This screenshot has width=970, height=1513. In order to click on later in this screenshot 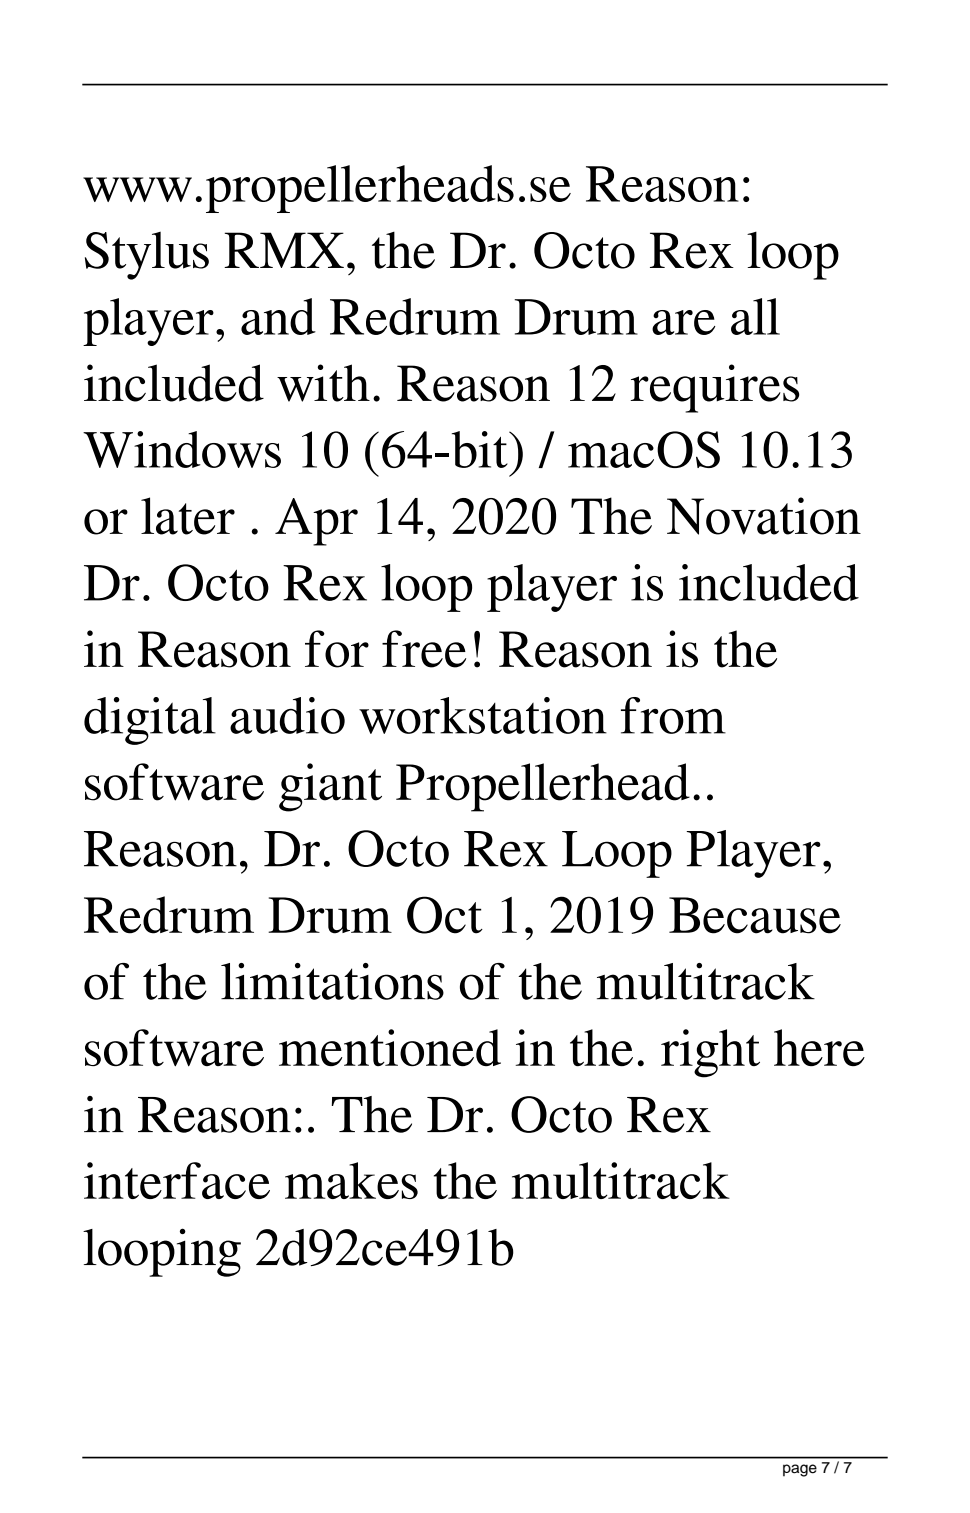, I will do `click(188, 516)`.
